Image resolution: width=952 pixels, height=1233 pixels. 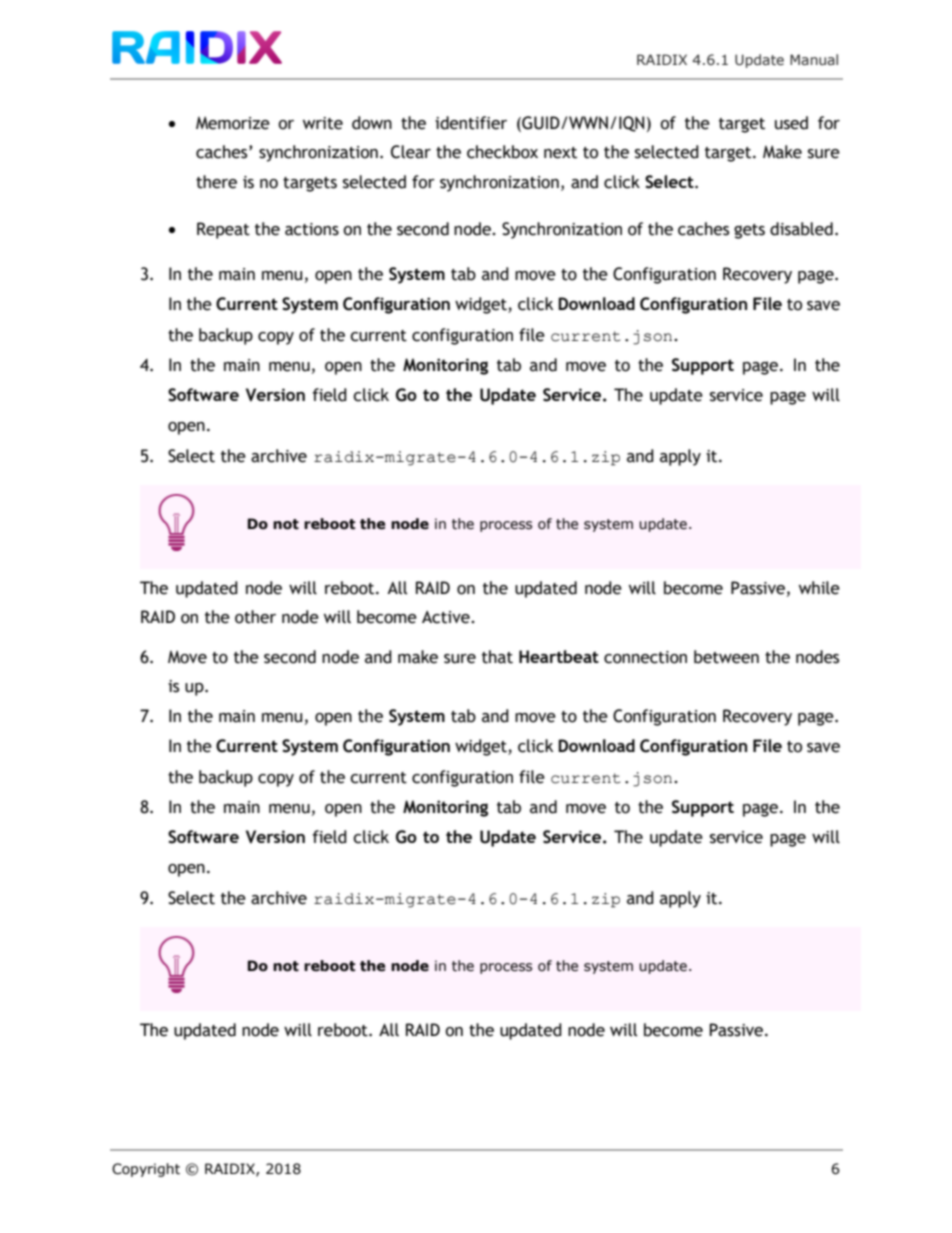 I want to click on identifier, so click(x=471, y=123).
